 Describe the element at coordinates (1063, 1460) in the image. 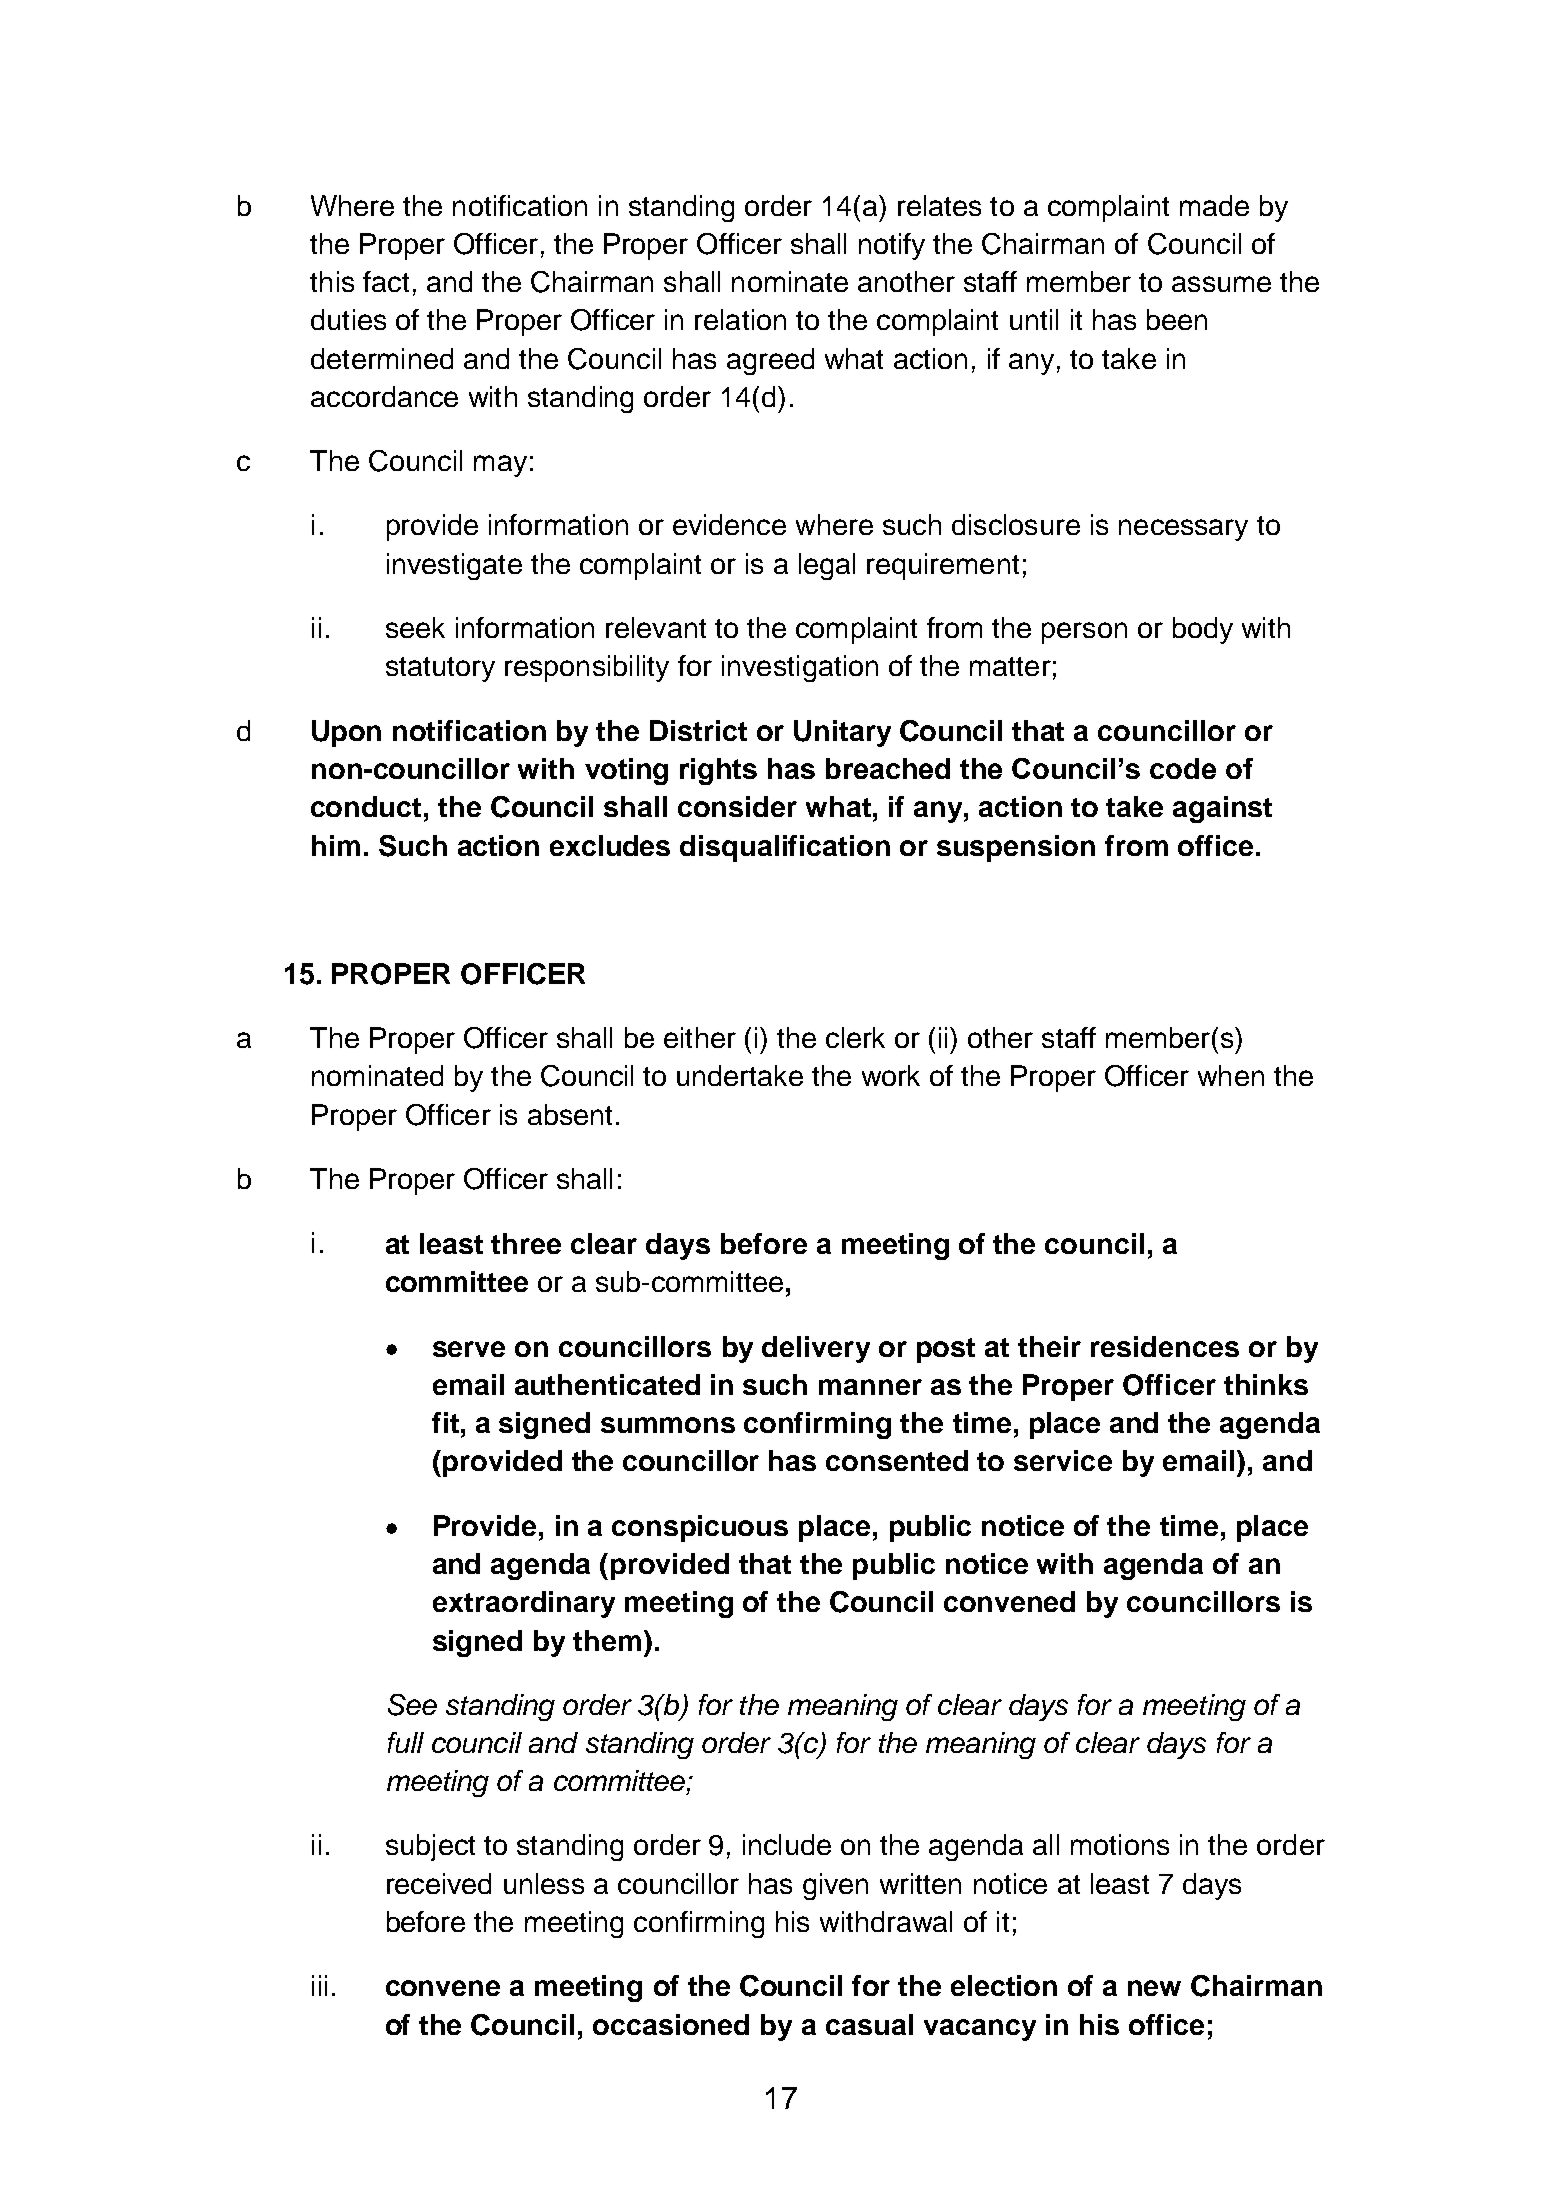

I see `service` at that location.
